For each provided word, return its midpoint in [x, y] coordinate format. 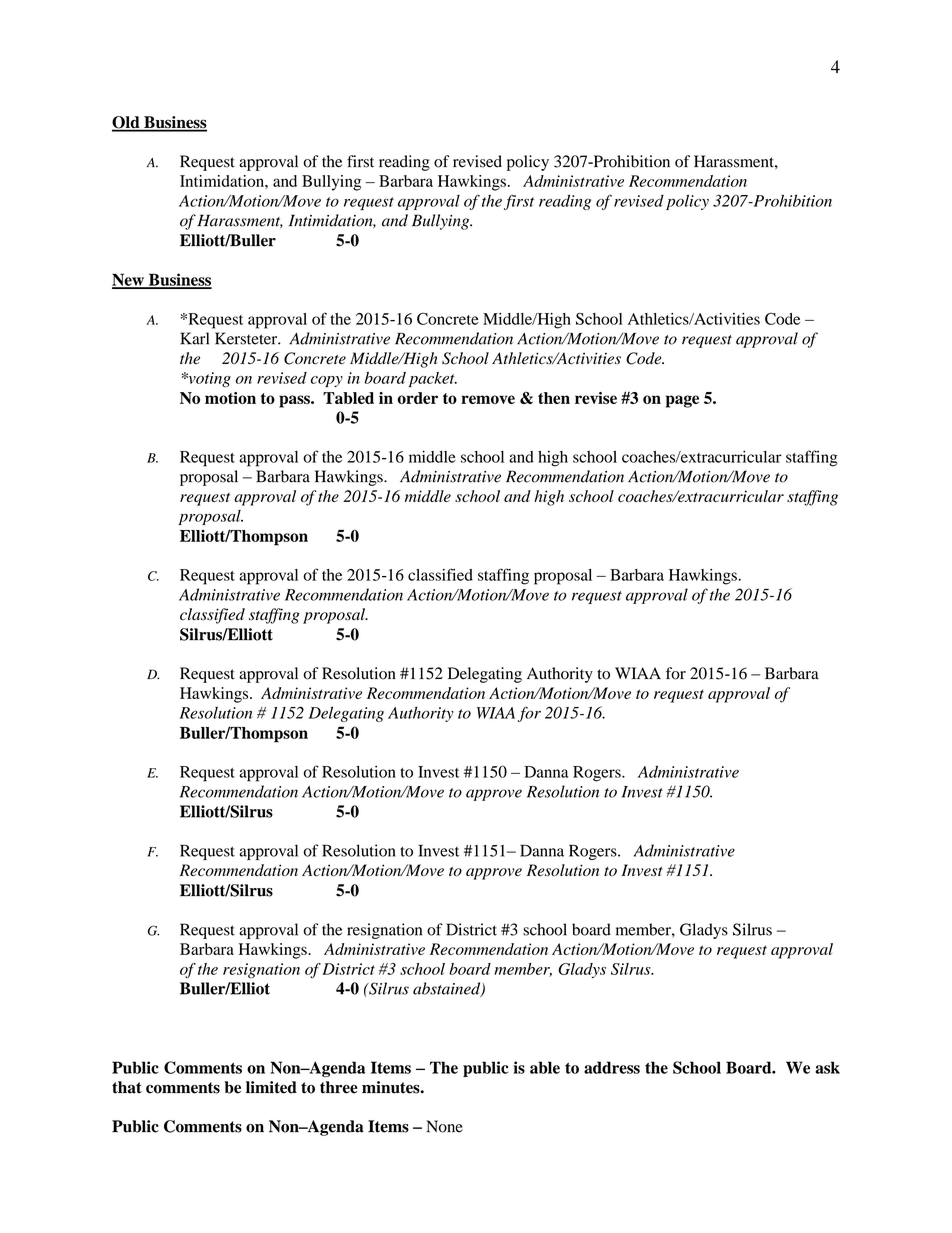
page [682, 401]
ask [827, 1067]
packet [433, 379]
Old [127, 123]
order [417, 398]
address [612, 1067]
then [554, 398]
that [127, 1087]
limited [271, 1087]
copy [327, 381]
